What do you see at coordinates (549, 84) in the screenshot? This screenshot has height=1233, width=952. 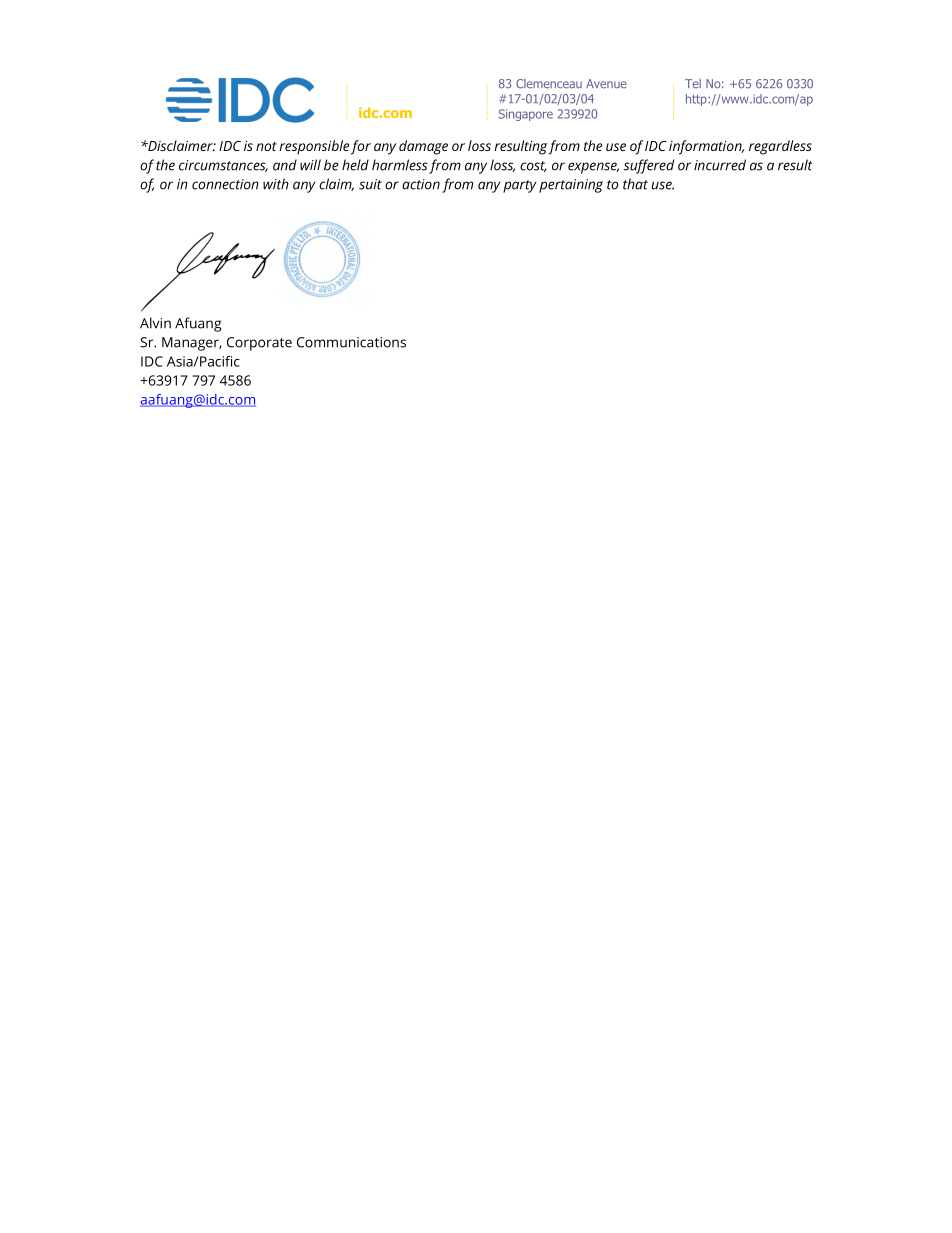 I see `Clemenceau` at bounding box center [549, 84].
